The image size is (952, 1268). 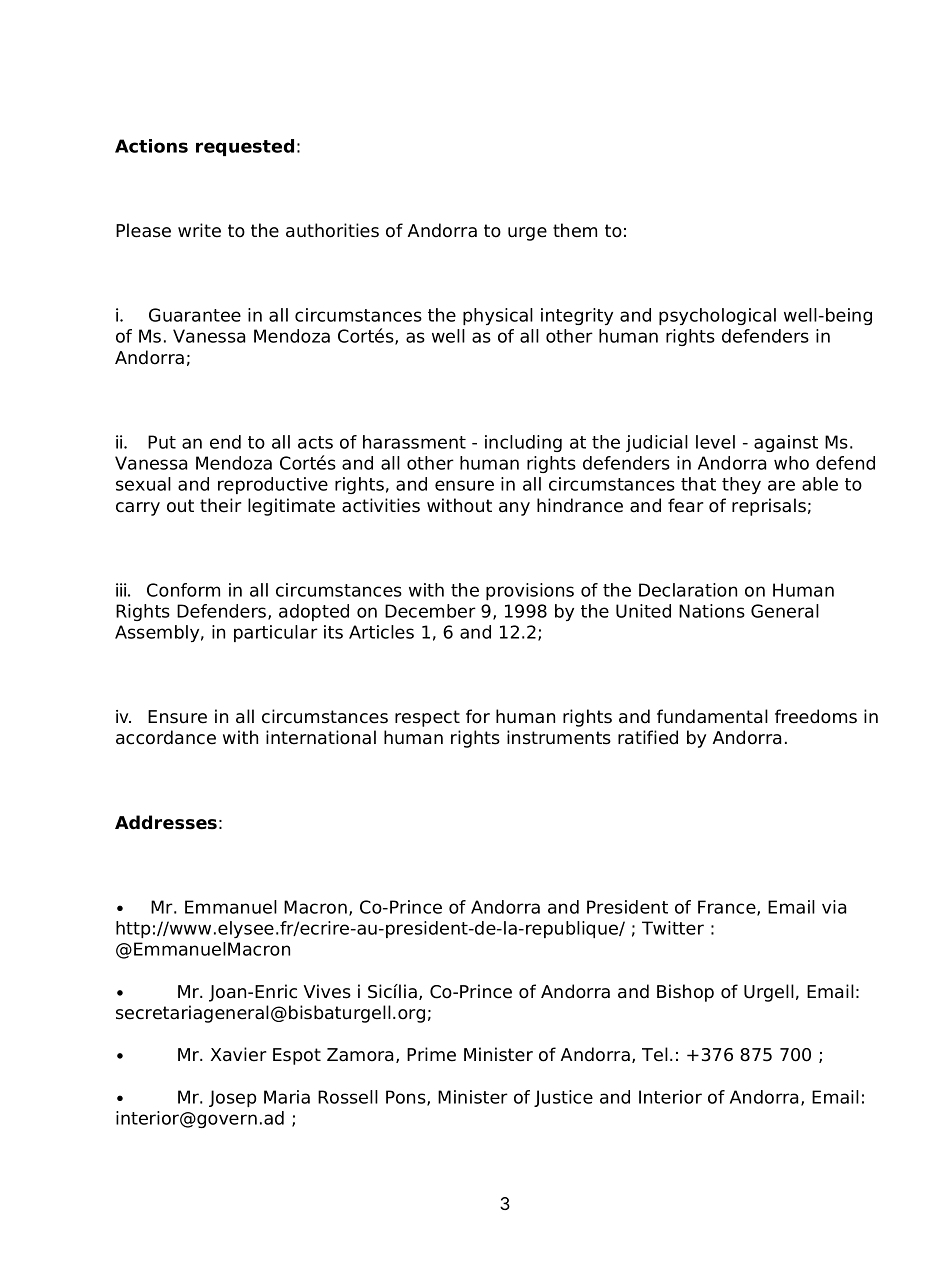 What do you see at coordinates (183, 590) in the image?
I see `Conform` at bounding box center [183, 590].
